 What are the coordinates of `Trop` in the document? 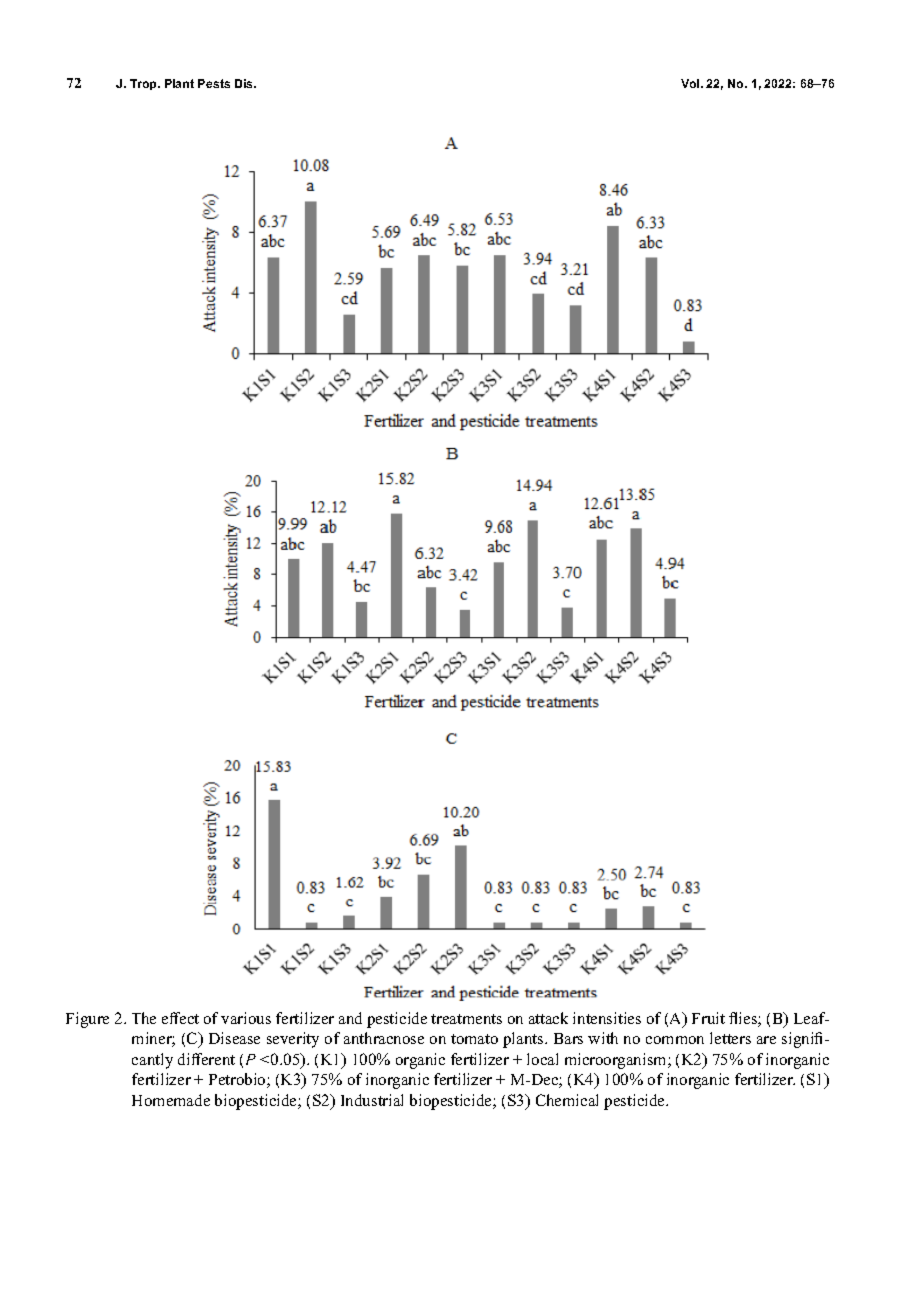 It's located at (144, 84).
